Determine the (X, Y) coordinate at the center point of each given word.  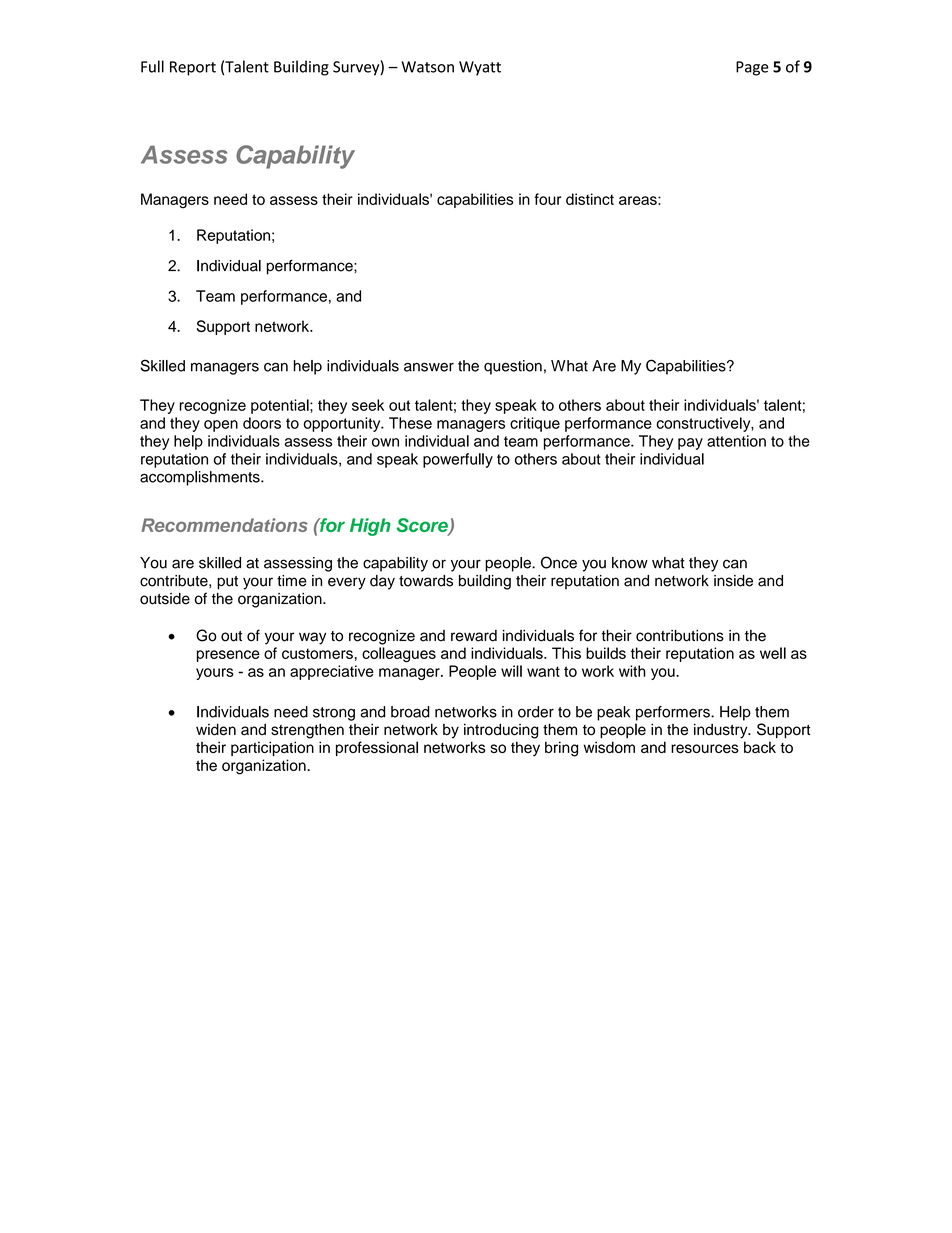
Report (193, 68)
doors (262, 423)
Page (752, 68)
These (410, 423)
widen (216, 729)
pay (690, 444)
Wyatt (480, 68)
